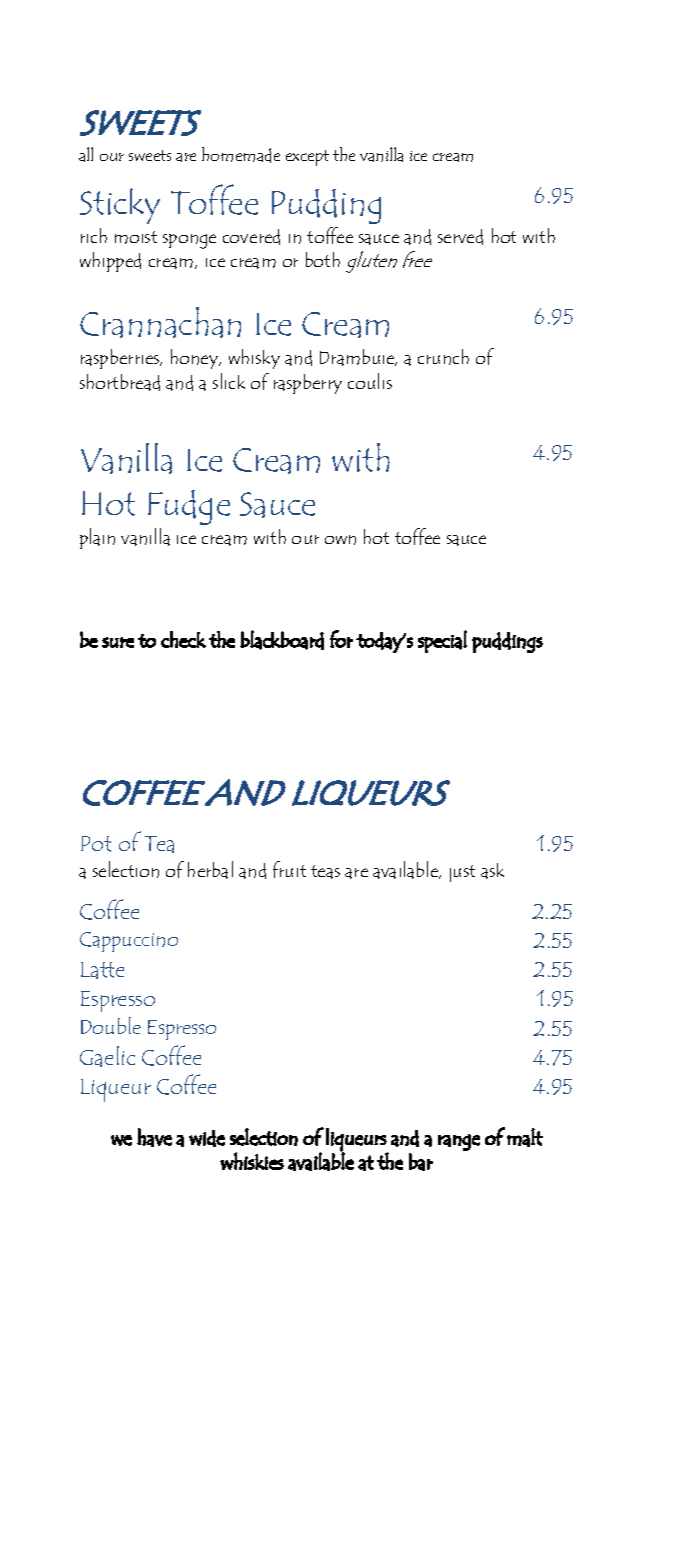  What do you see at coordinates (154, 1137) in the screenshot?
I see `have` at bounding box center [154, 1137].
